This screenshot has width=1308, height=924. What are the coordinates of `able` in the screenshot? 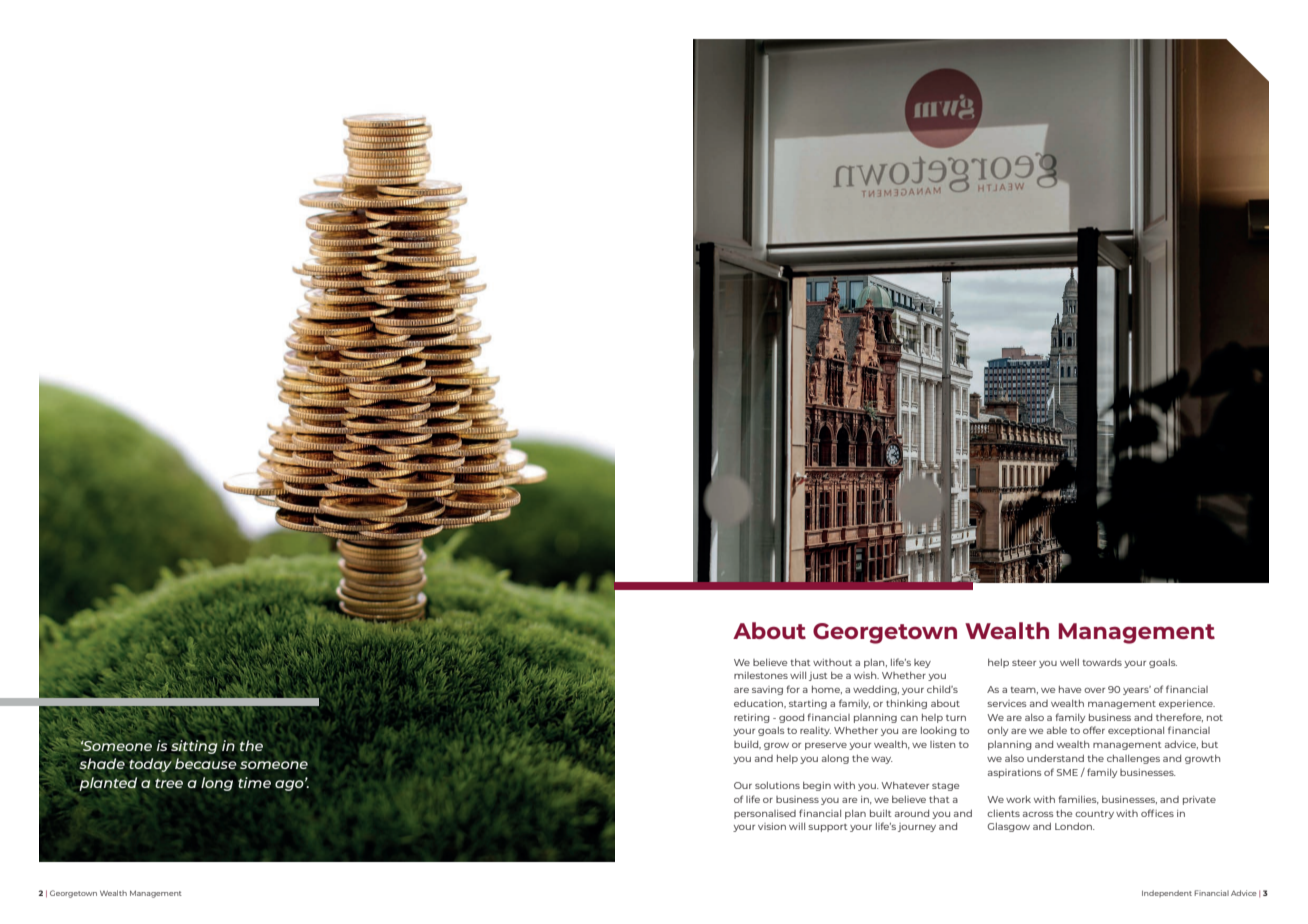 It's located at (1057, 730).
